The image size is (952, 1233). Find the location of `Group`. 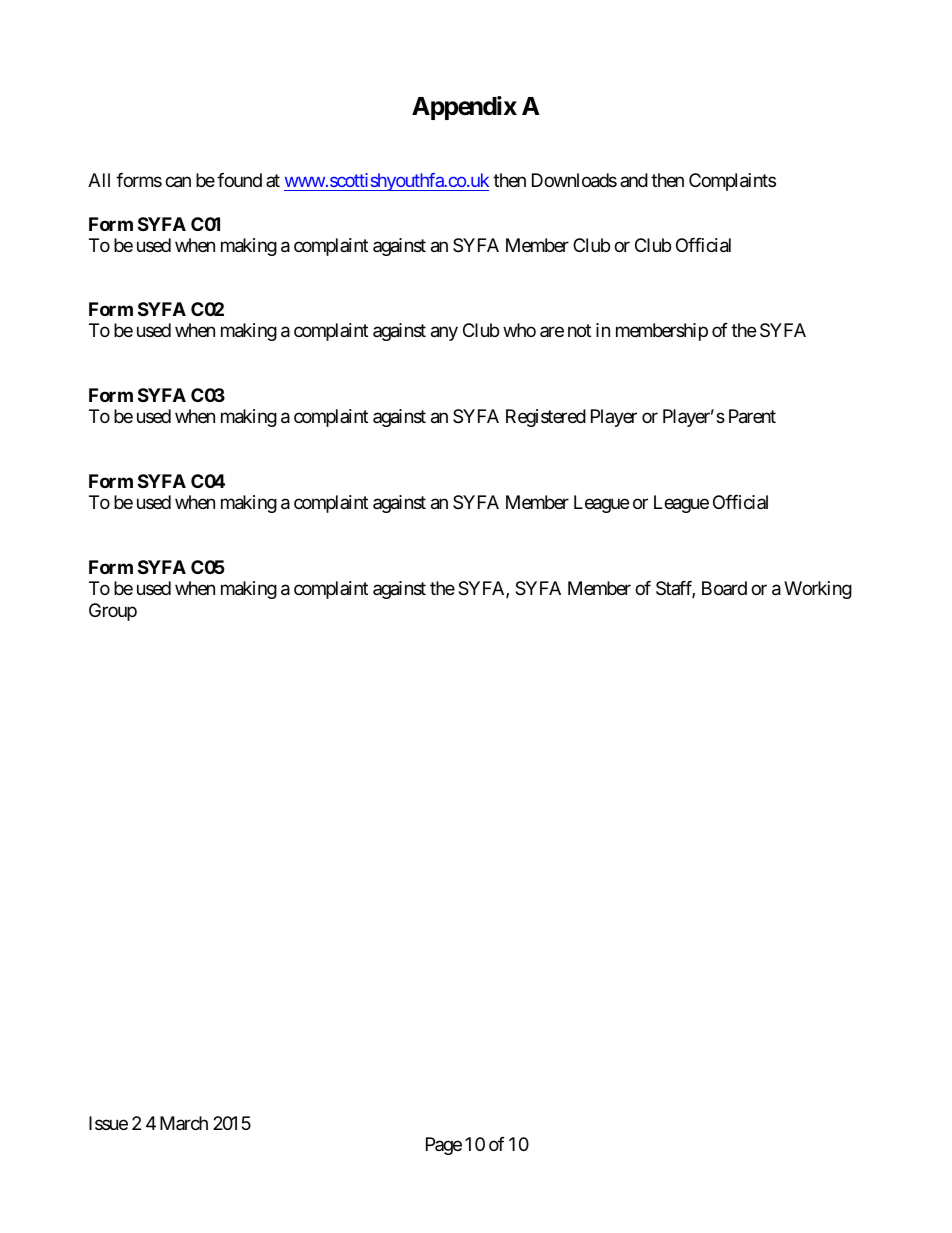

Group is located at coordinates (113, 612).
